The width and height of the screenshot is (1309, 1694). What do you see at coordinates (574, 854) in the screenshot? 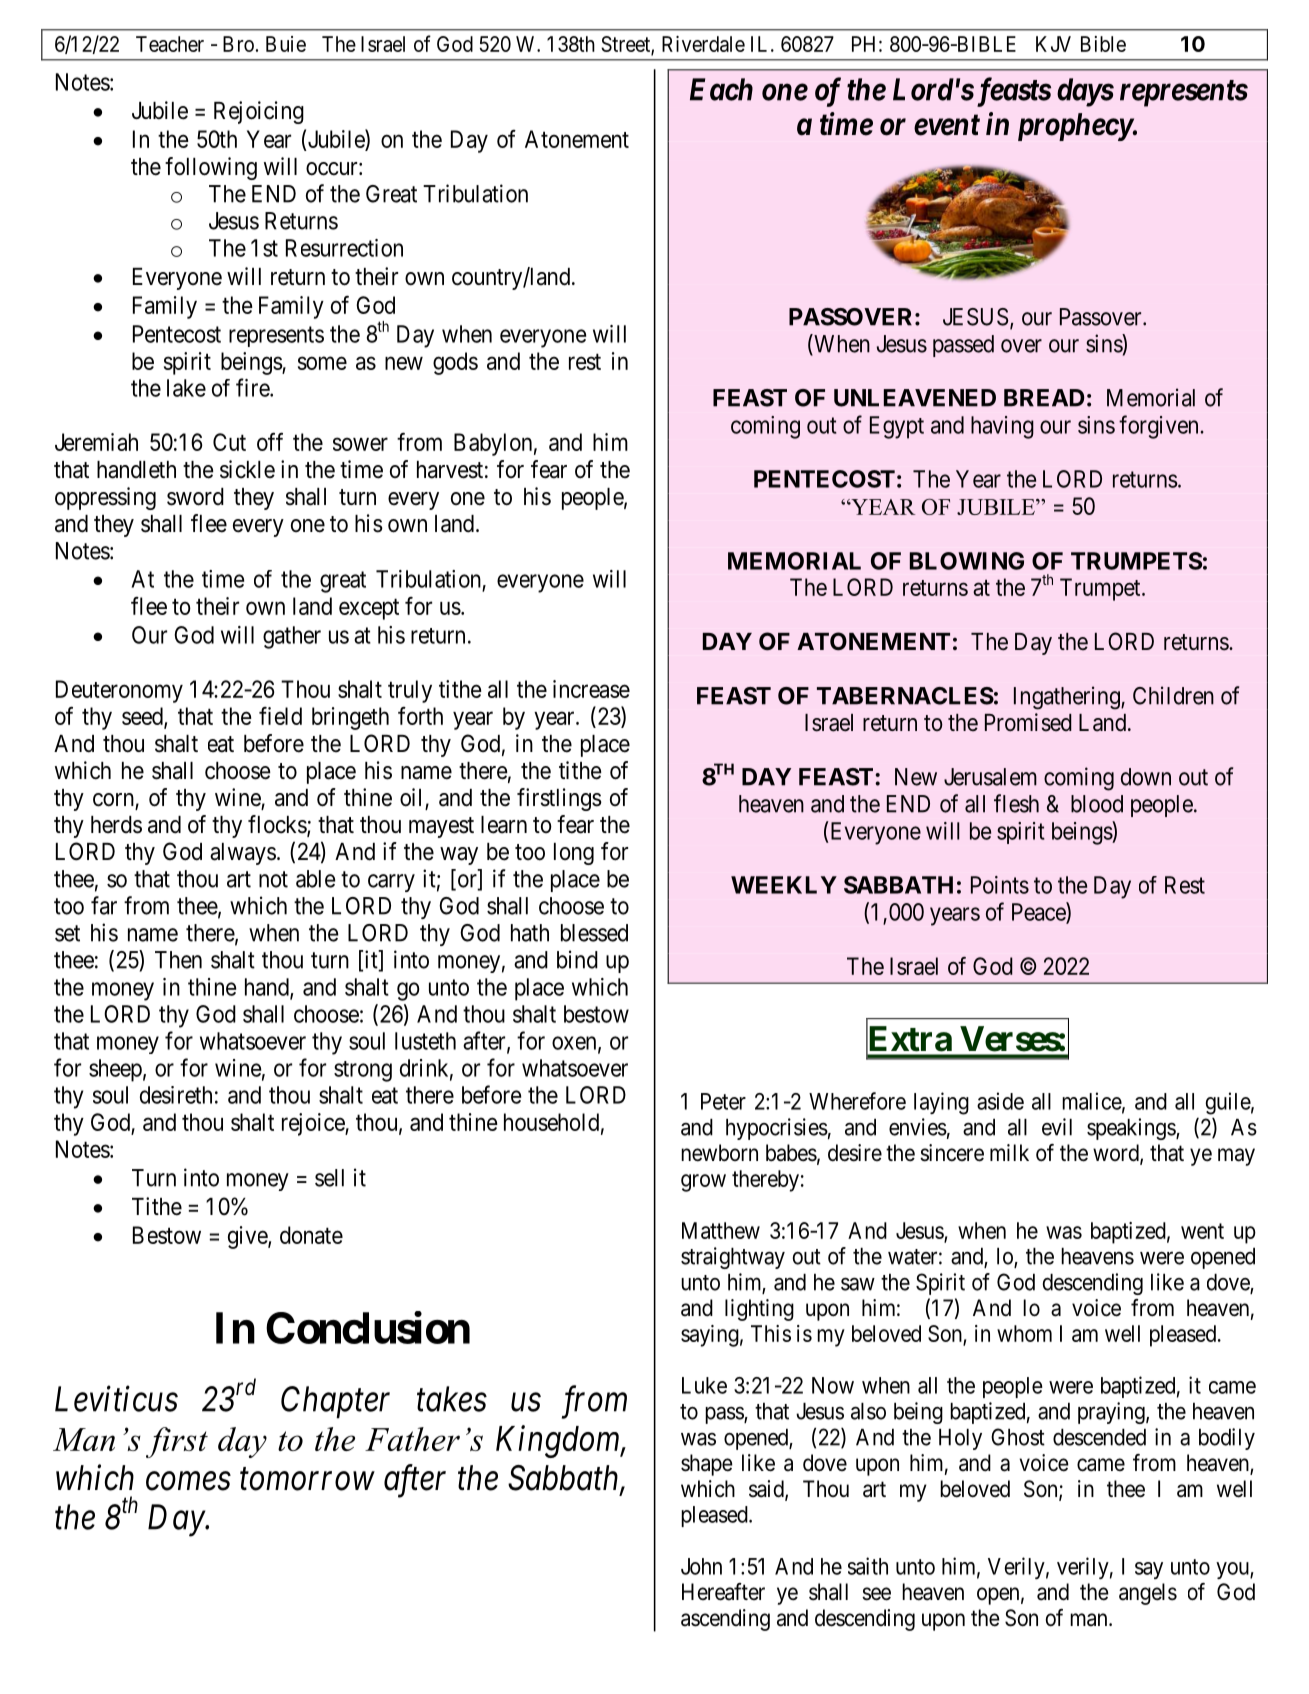
I see `long` at bounding box center [574, 854].
